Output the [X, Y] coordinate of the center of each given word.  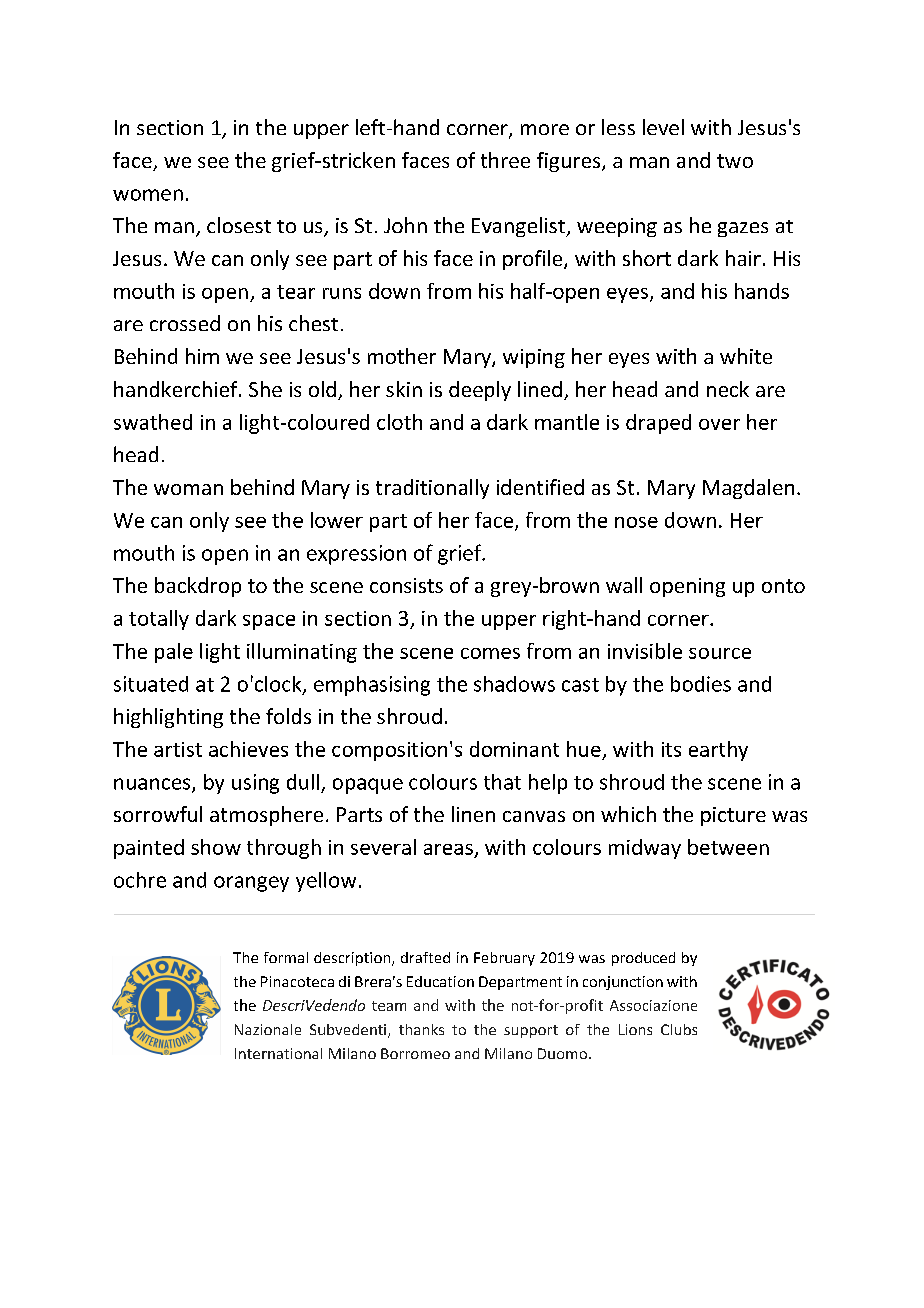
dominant [514, 749]
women [148, 195]
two [735, 161]
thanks [421, 1029]
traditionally [432, 489]
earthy [718, 751]
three [505, 160]
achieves [248, 749]
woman [188, 489]
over [719, 424]
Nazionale [268, 1029]
